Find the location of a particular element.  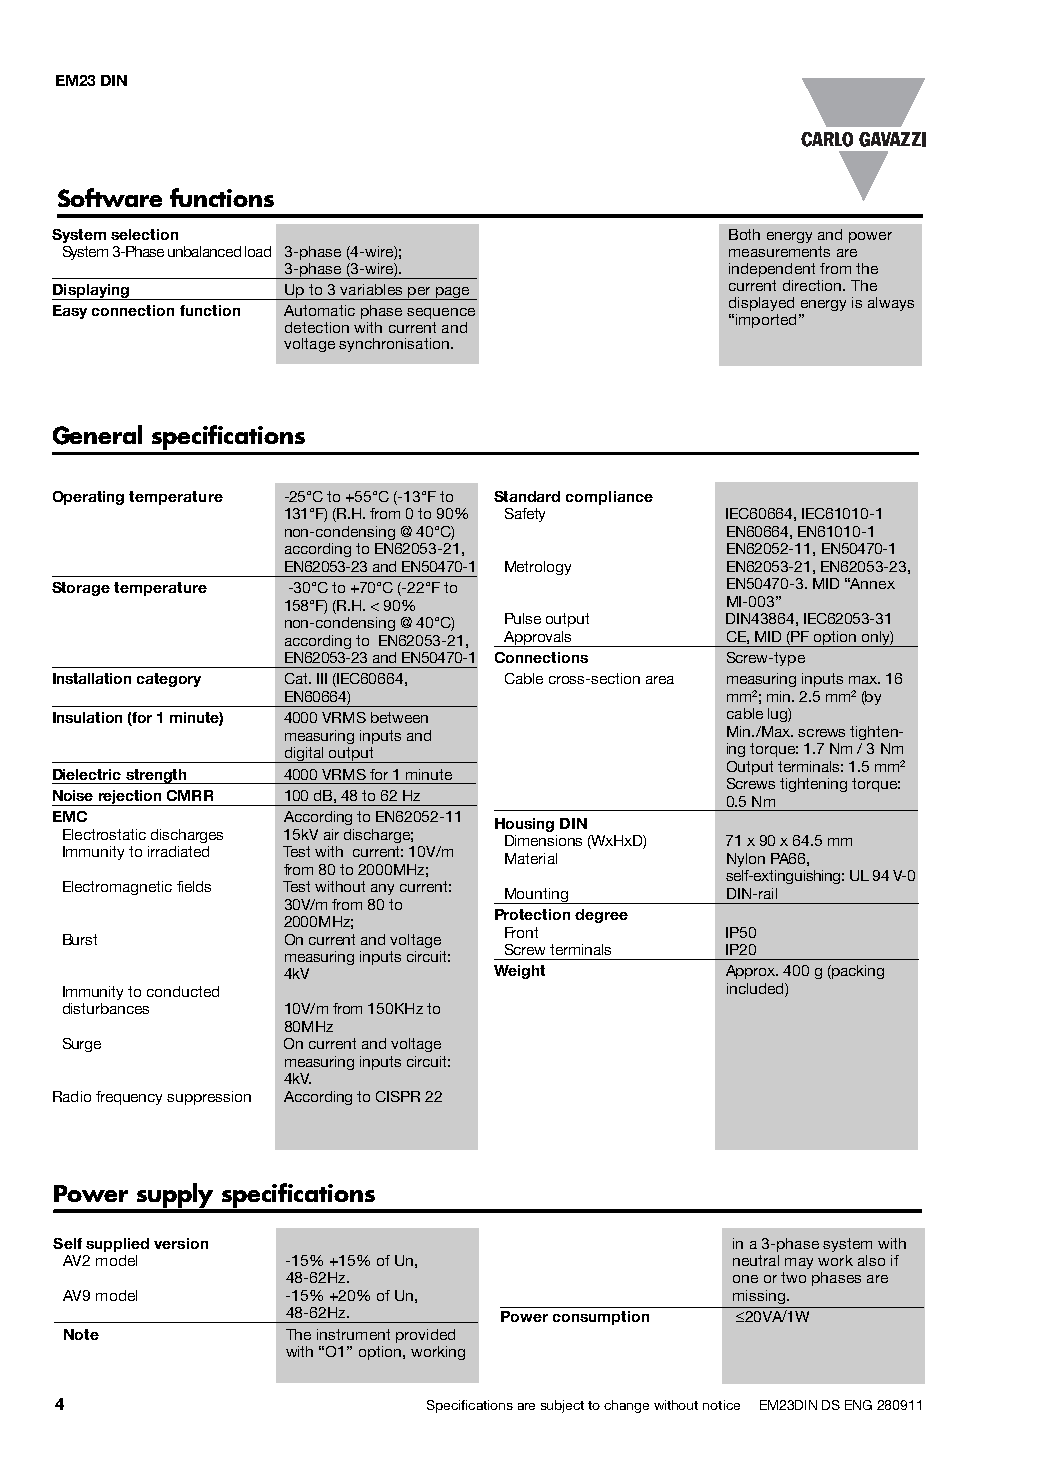

Pulse is located at coordinates (523, 618).
